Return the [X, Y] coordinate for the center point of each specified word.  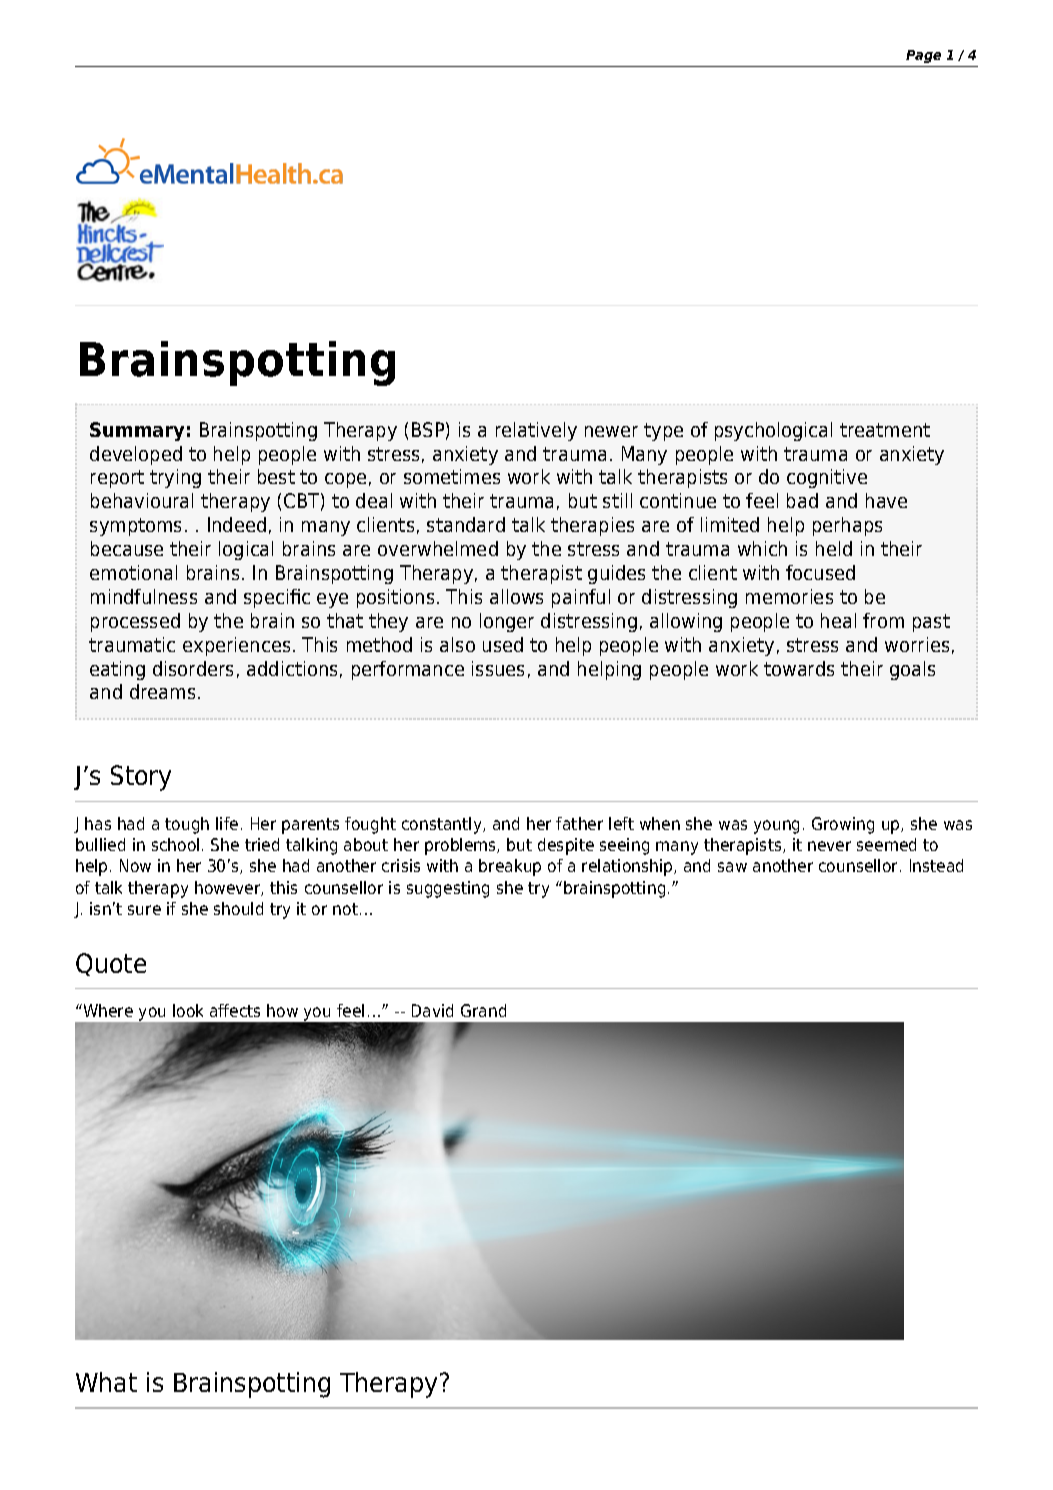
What [106, 1382]
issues [498, 668]
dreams [162, 691]
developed [136, 455]
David [432, 1010]
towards [799, 668]
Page [923, 56]
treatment [885, 430]
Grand [483, 1010]
